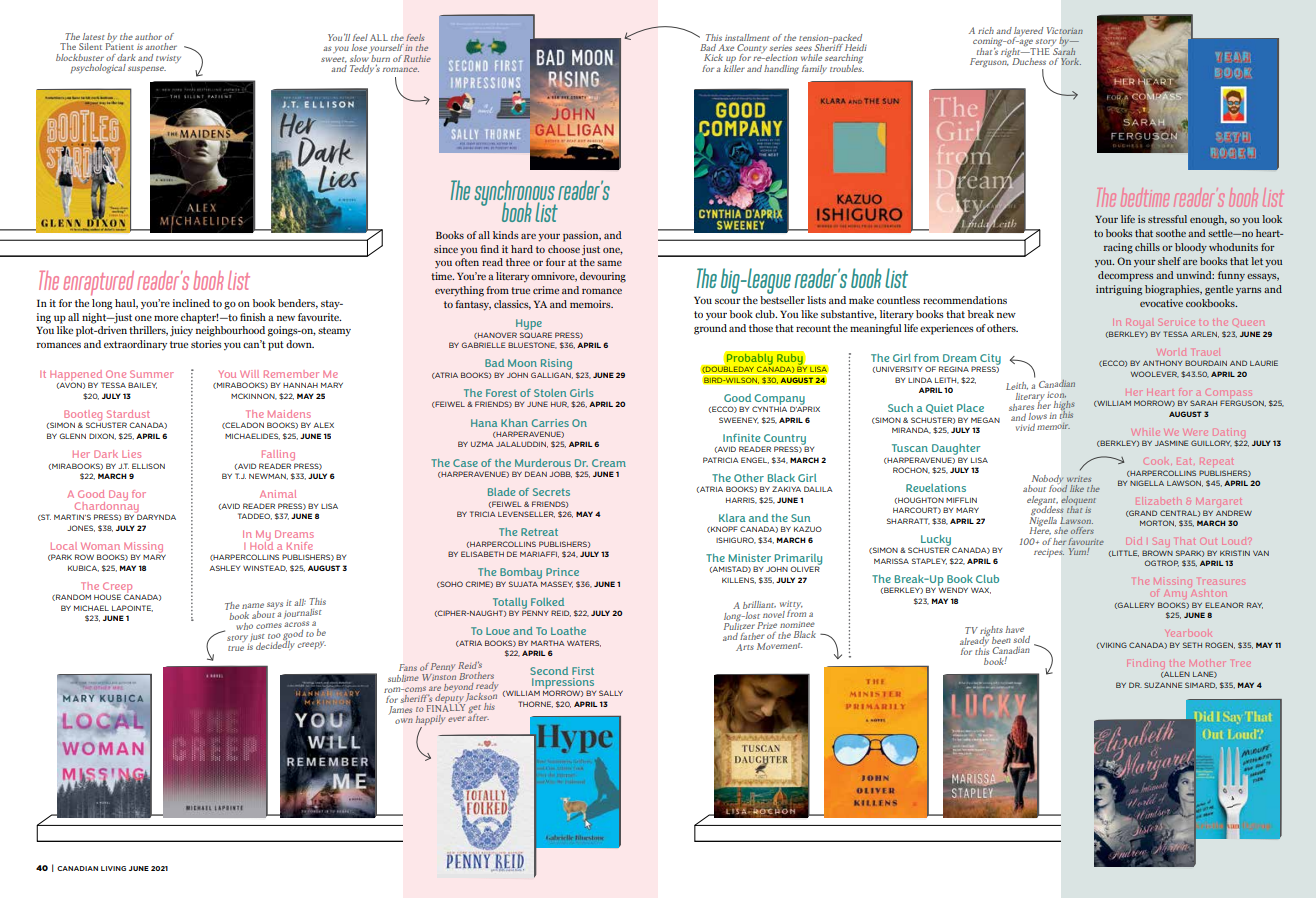  Describe the element at coordinates (713, 57) in the page. I see `Kick` at that location.
